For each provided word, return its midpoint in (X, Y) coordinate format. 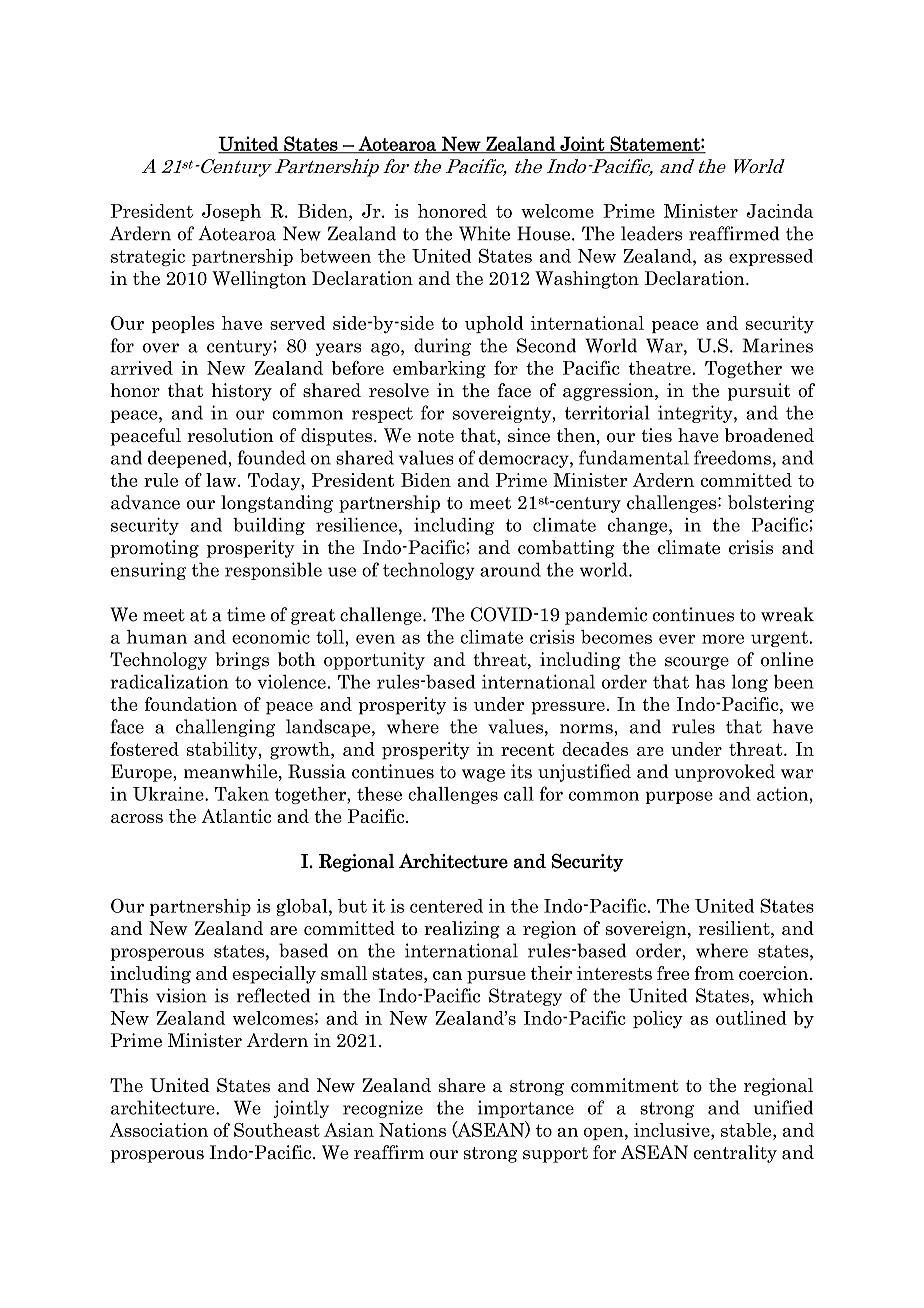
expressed (771, 257)
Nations (412, 1130)
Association (159, 1130)
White (484, 233)
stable (747, 1130)
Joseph (231, 212)
